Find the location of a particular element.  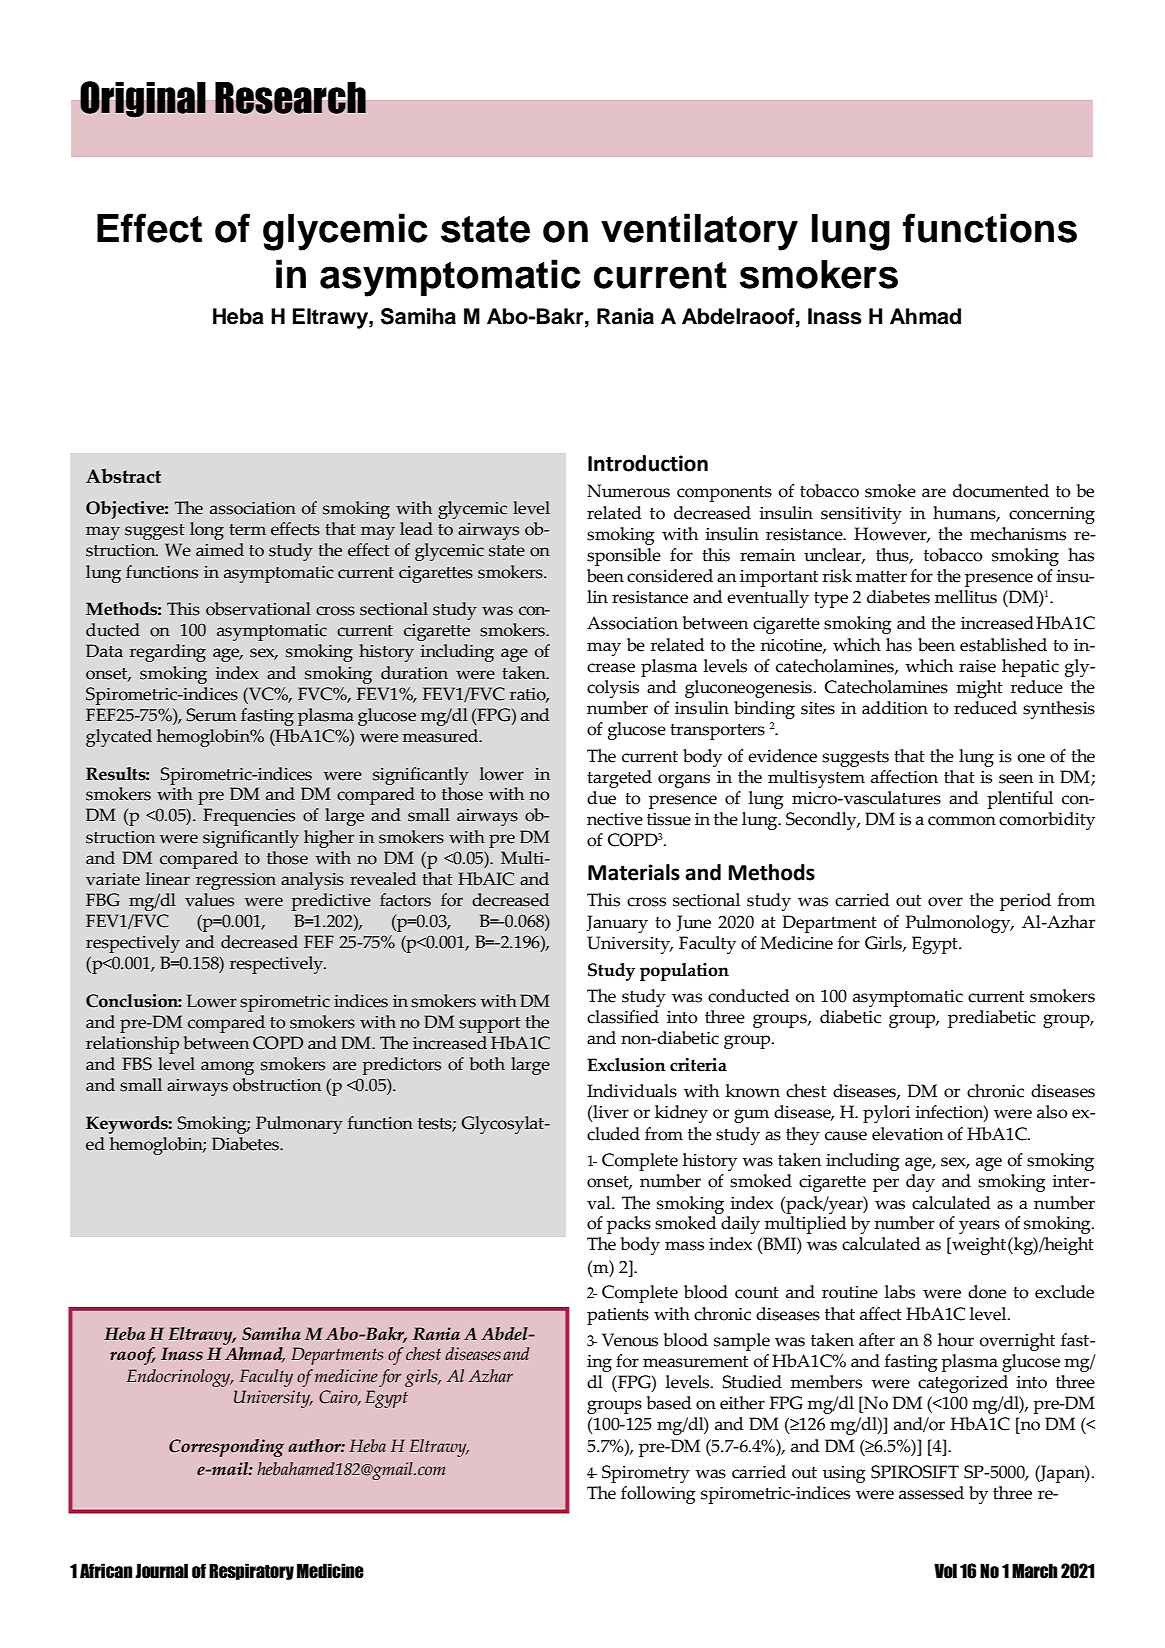

day is located at coordinates (920, 1183).
